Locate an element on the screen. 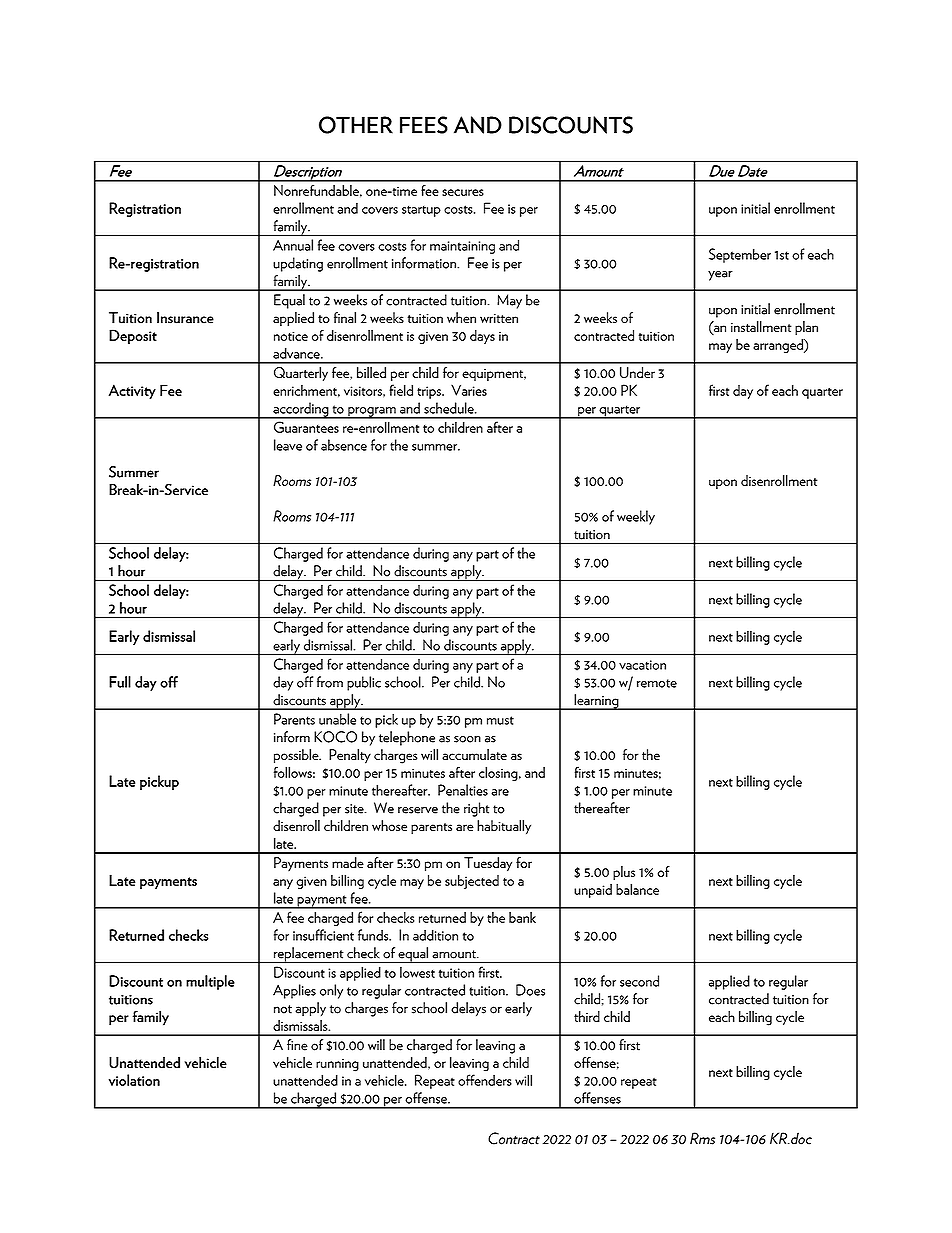 The width and height of the screenshot is (952, 1233). secures is located at coordinates (463, 192).
